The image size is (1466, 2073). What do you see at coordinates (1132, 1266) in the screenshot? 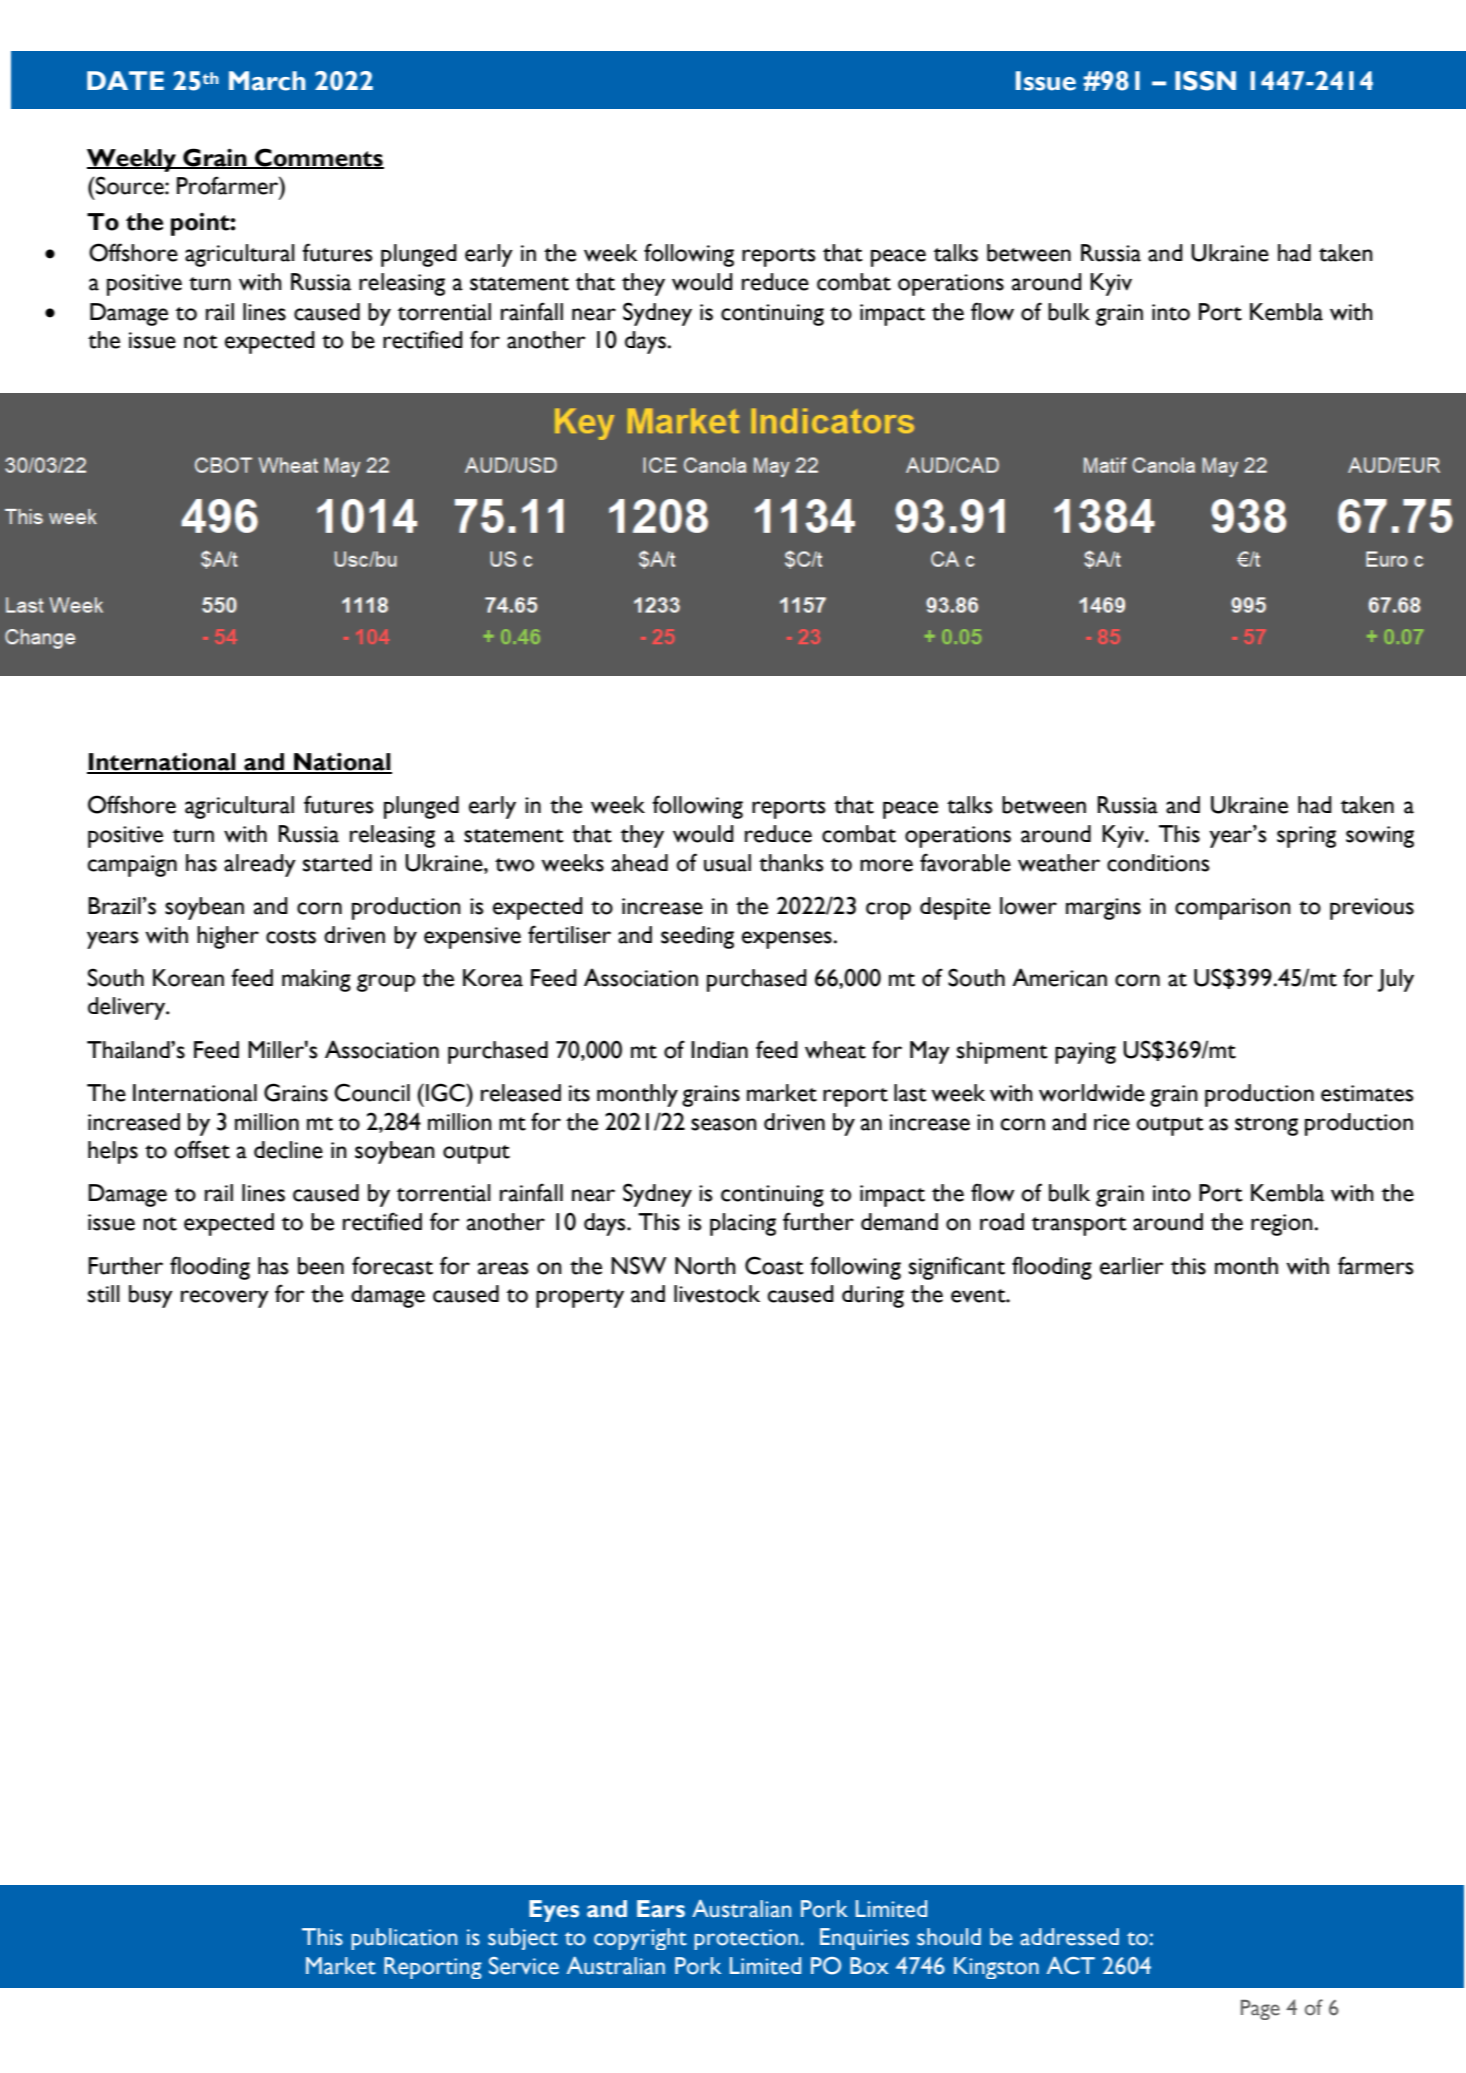
I see `earlier` at bounding box center [1132, 1266].
